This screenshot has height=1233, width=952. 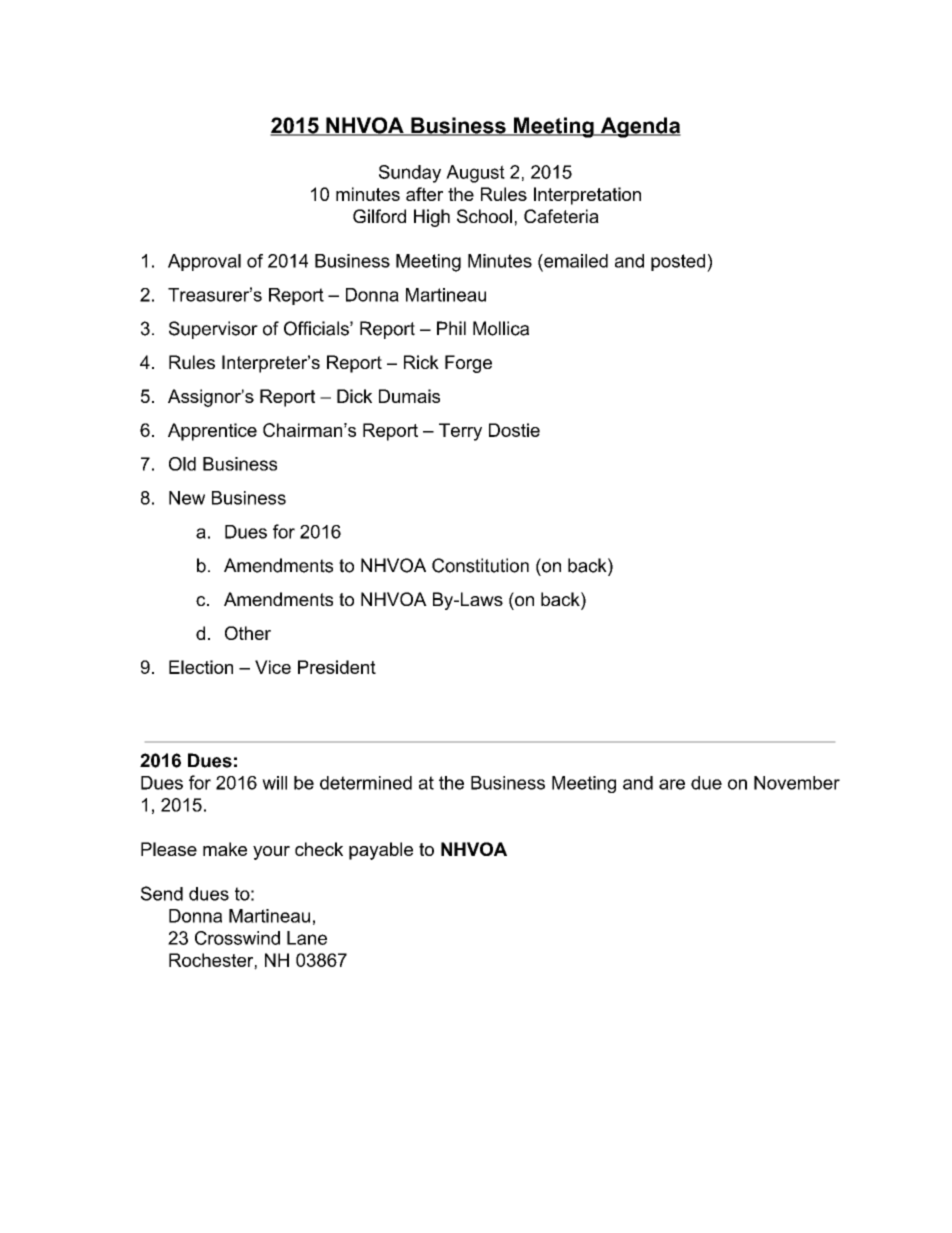 What do you see at coordinates (381, 851) in the screenshot?
I see `payable` at bounding box center [381, 851].
